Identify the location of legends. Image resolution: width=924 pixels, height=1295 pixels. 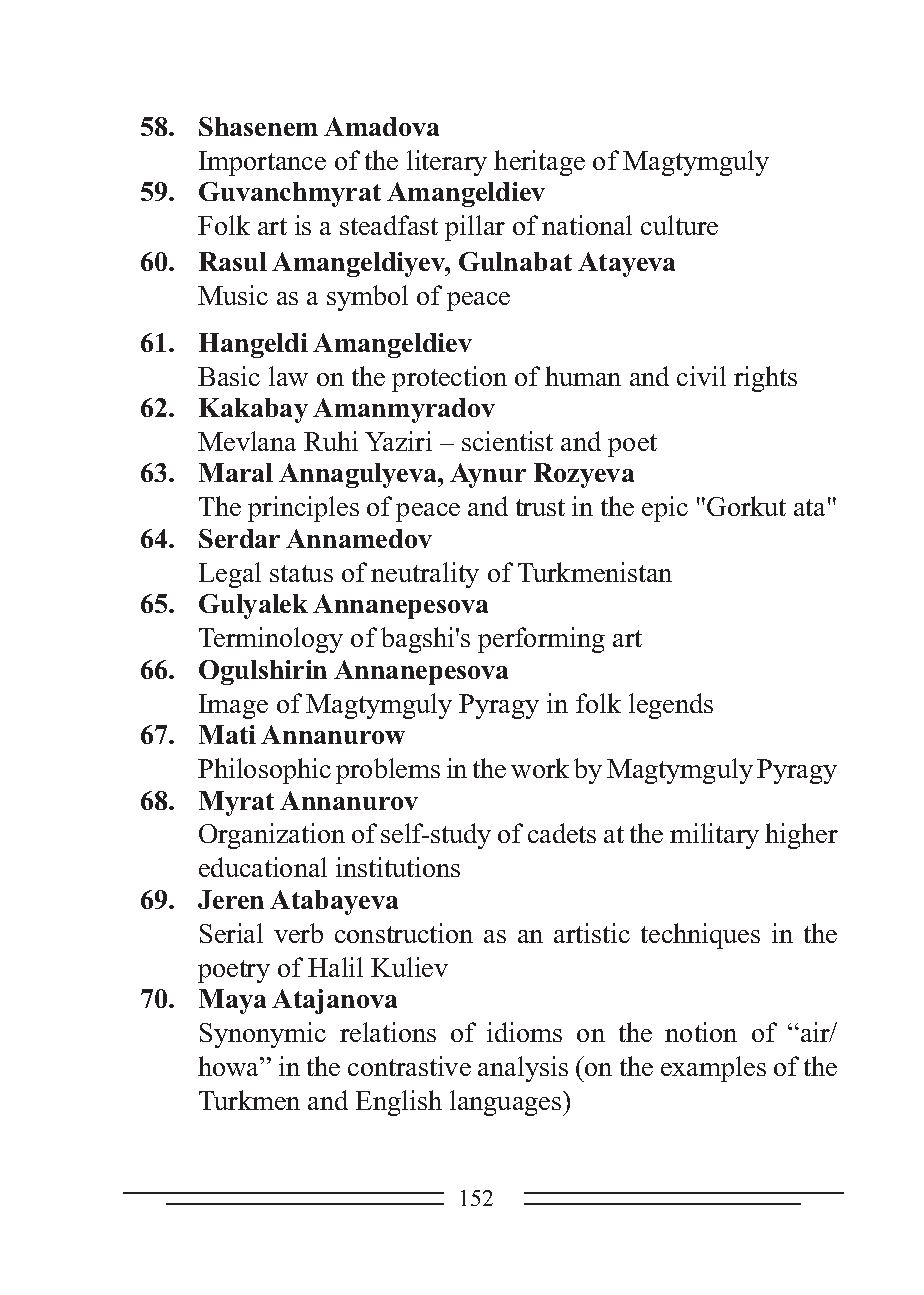
(671, 706).
